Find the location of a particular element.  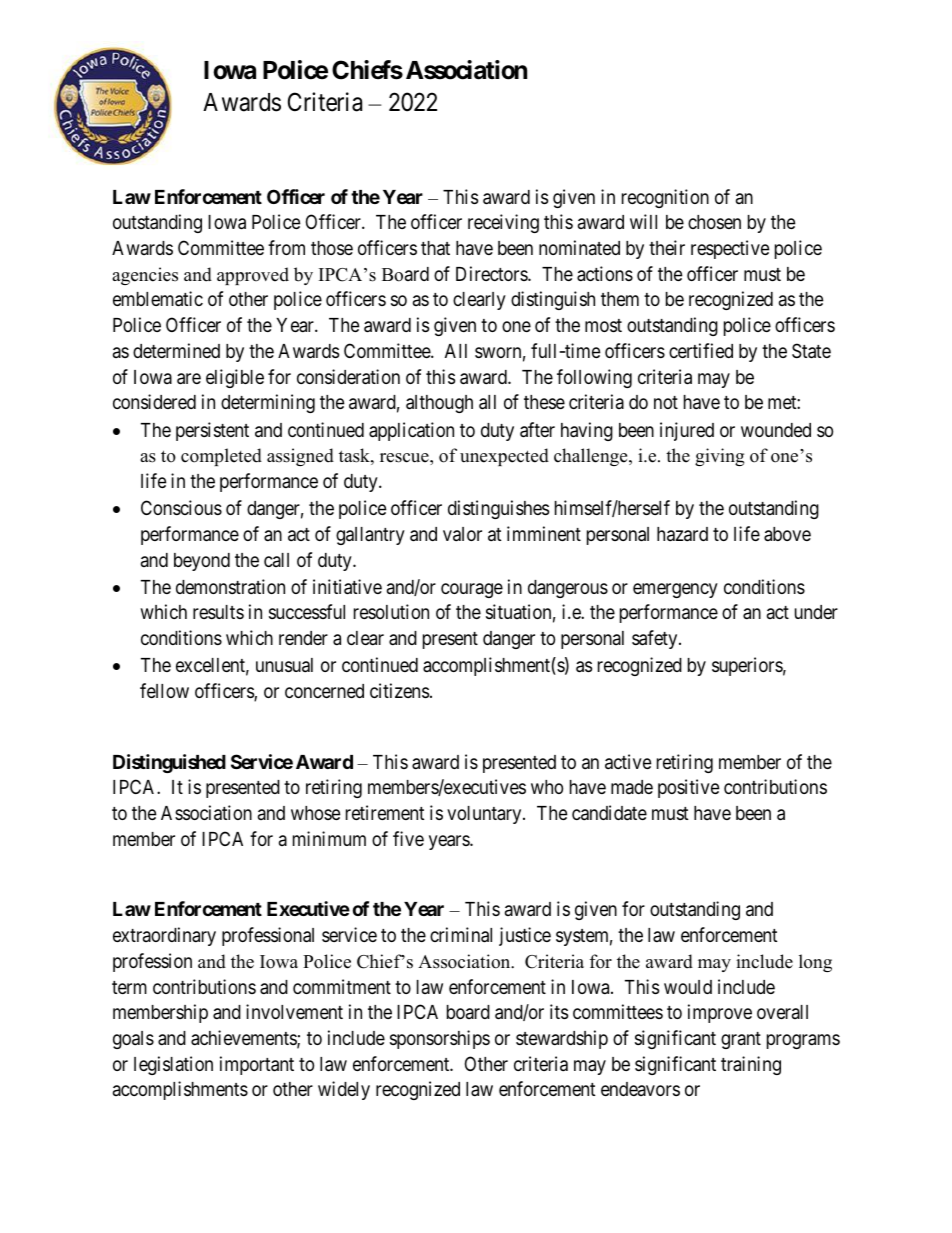

training is located at coordinates (751, 1065).
